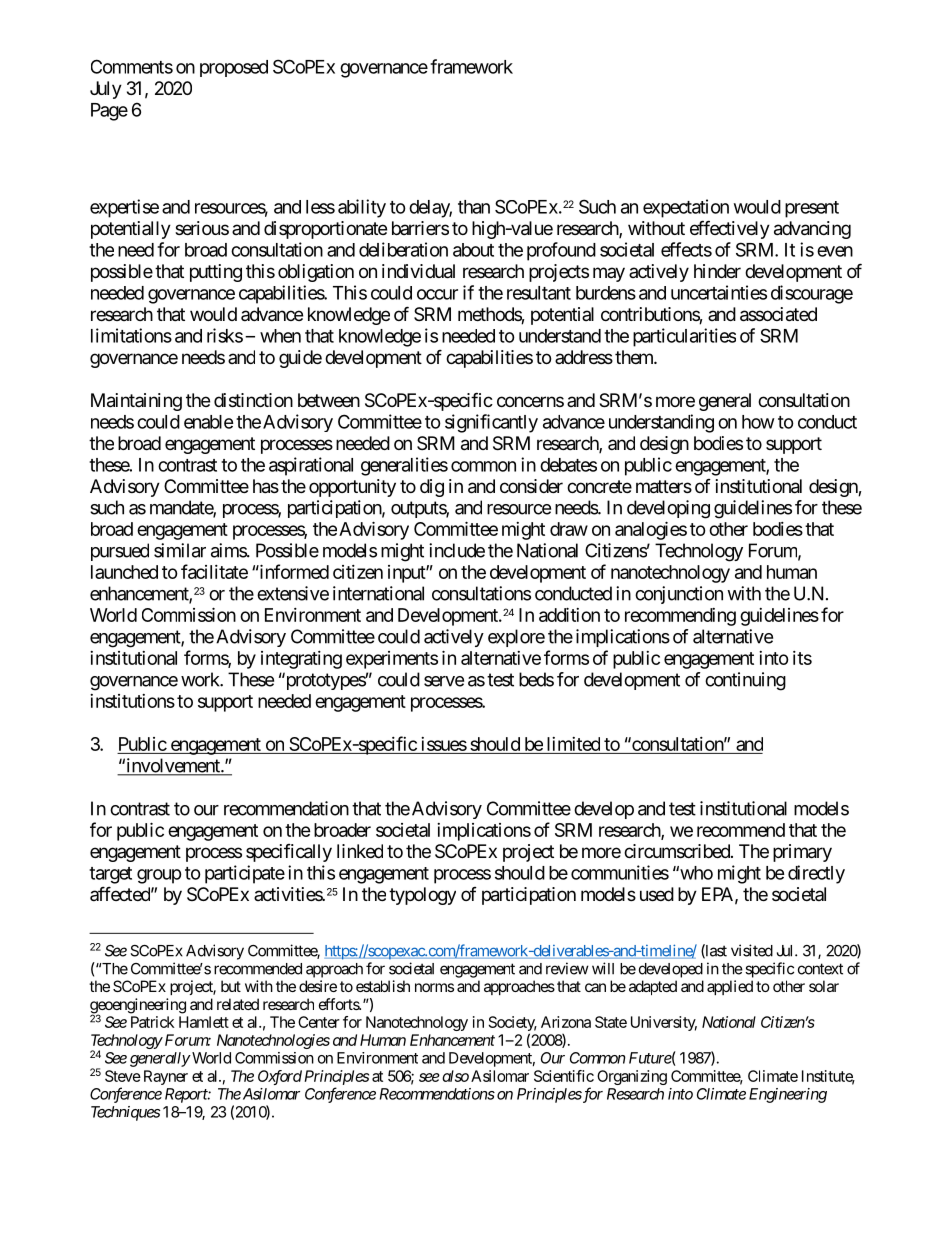 The image size is (952, 1233). What do you see at coordinates (234, 68) in the page?
I see `proposed` at bounding box center [234, 68].
